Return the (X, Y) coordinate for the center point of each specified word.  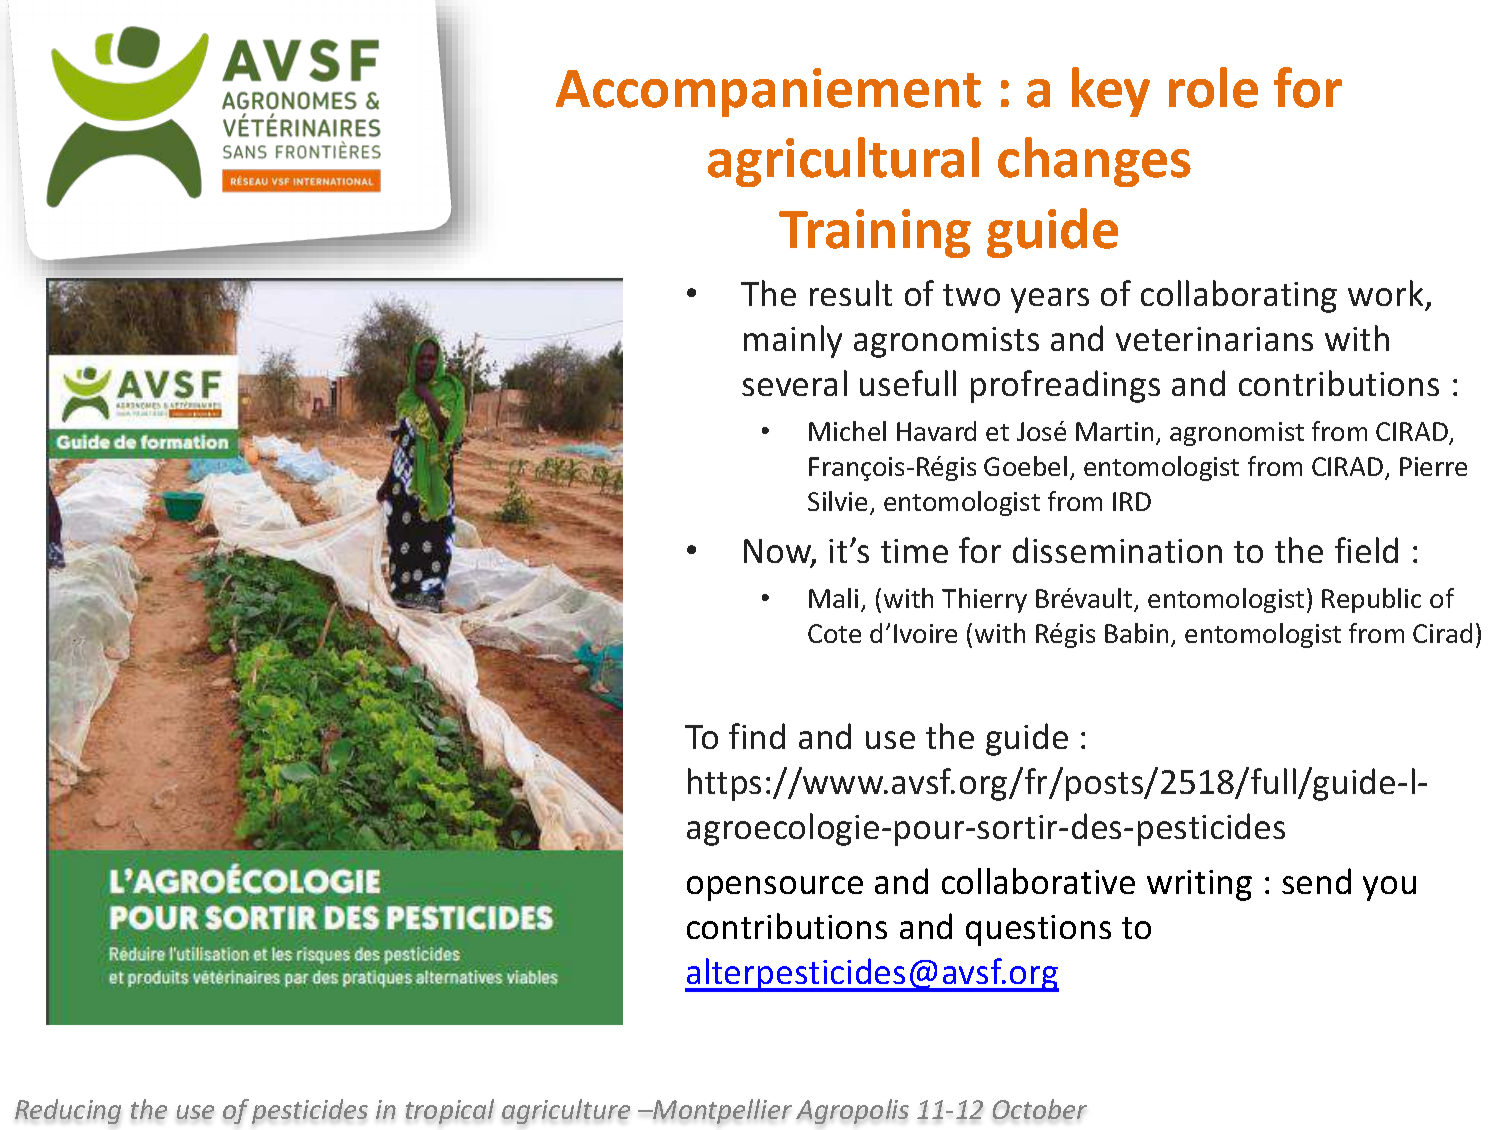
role (1213, 87)
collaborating (1239, 296)
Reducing (68, 1111)
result (851, 293)
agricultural (843, 162)
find (757, 736)
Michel (847, 431)
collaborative (1038, 881)
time (914, 551)
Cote (834, 633)
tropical (450, 1111)
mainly (793, 341)
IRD (1132, 501)
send (1316, 881)
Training (875, 233)
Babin (1136, 633)
